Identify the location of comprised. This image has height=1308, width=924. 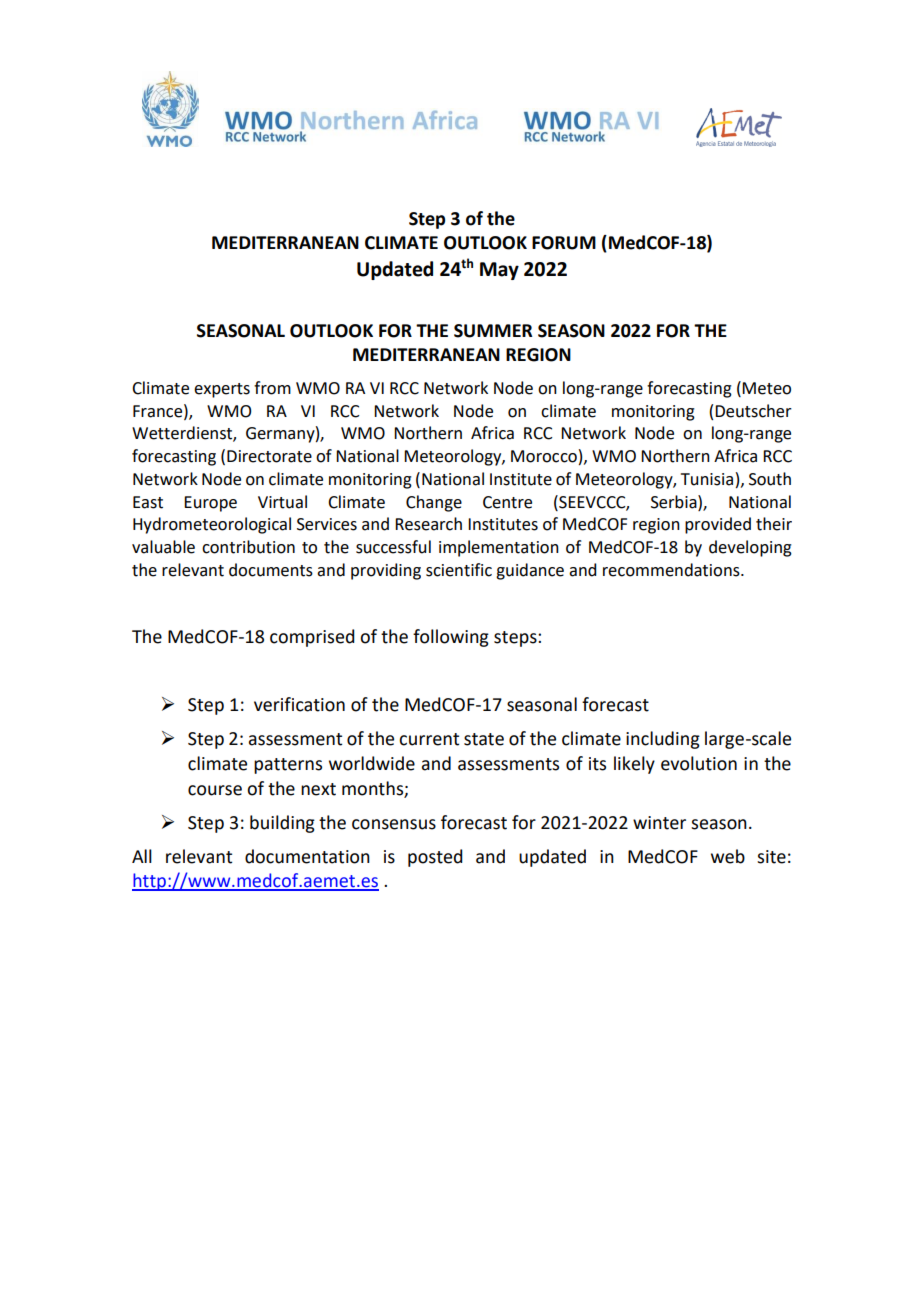
(312, 638).
